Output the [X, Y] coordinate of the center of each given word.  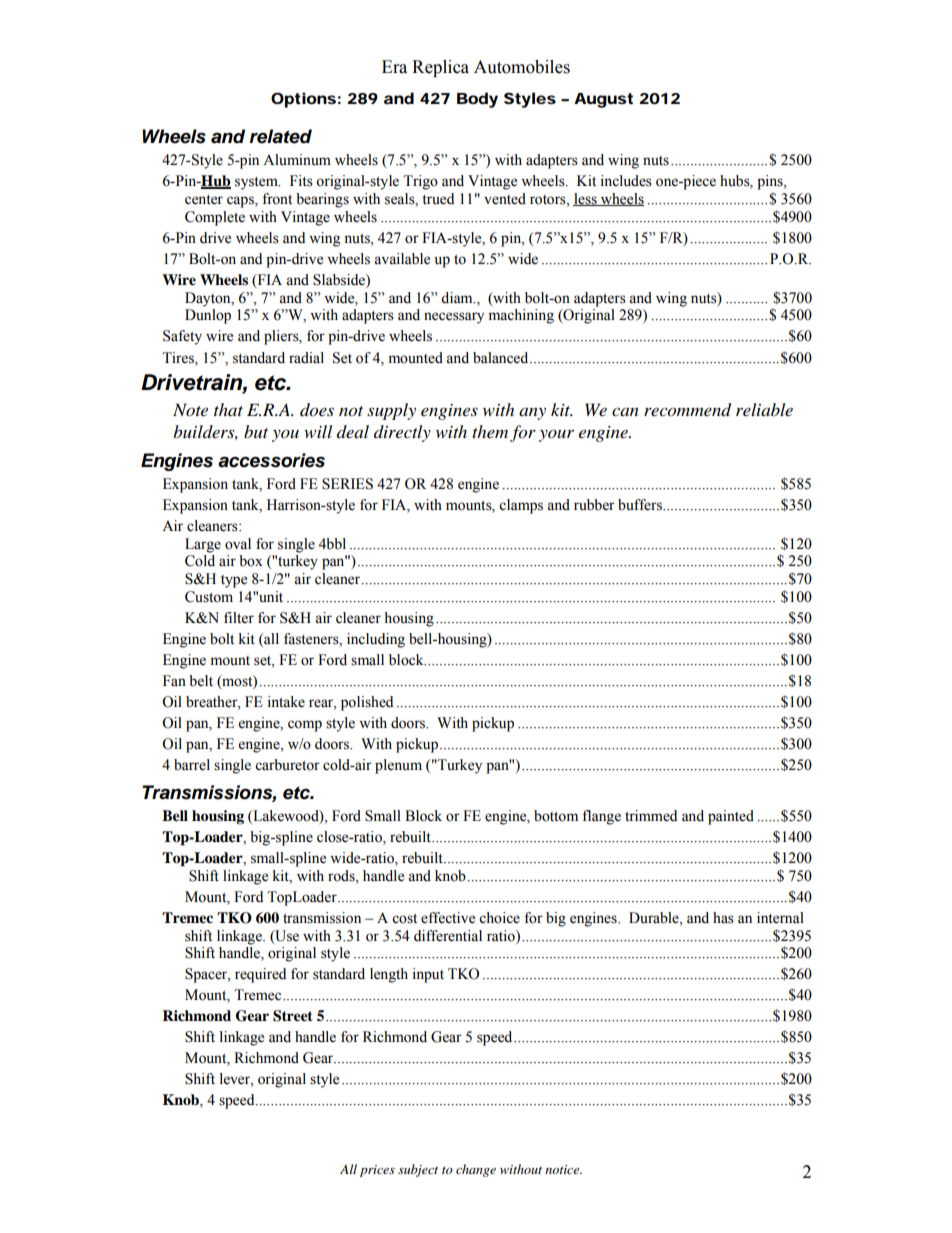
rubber [594, 505]
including [376, 640]
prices [377, 1171]
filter [239, 618]
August [603, 100]
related [281, 136]
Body [477, 100]
